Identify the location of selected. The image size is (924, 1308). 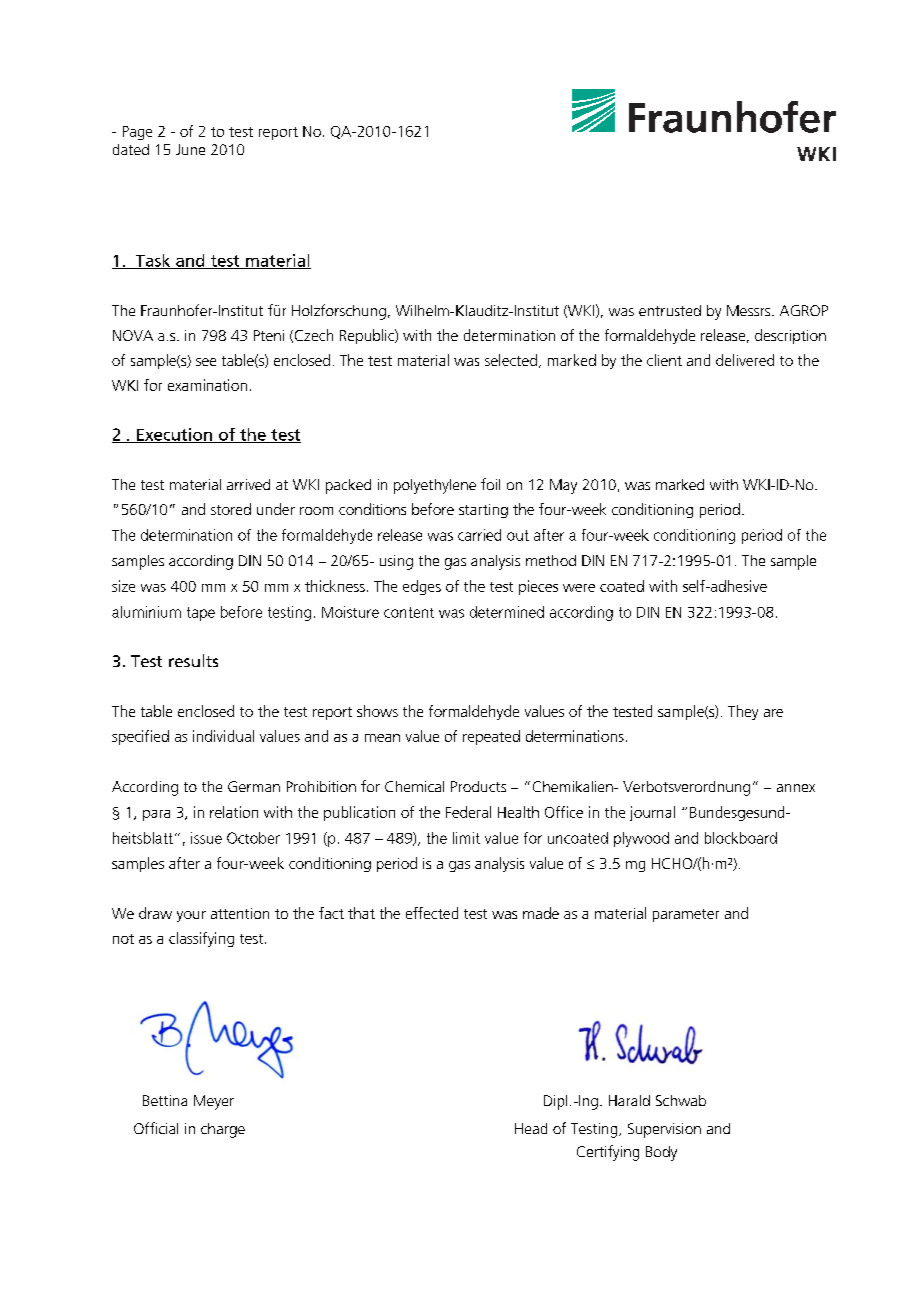
(511, 360).
